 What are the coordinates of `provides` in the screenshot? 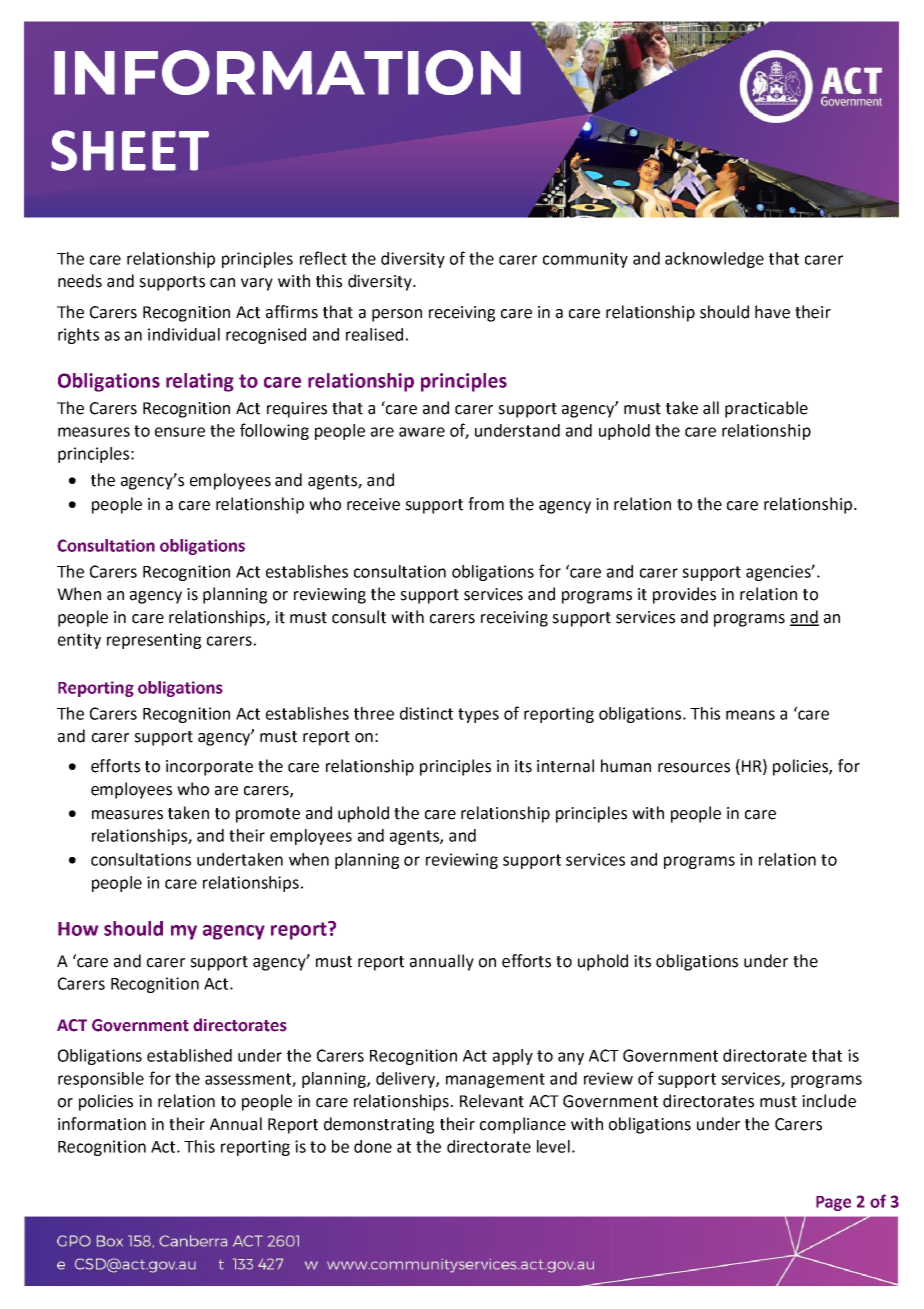 It's located at (684, 595).
